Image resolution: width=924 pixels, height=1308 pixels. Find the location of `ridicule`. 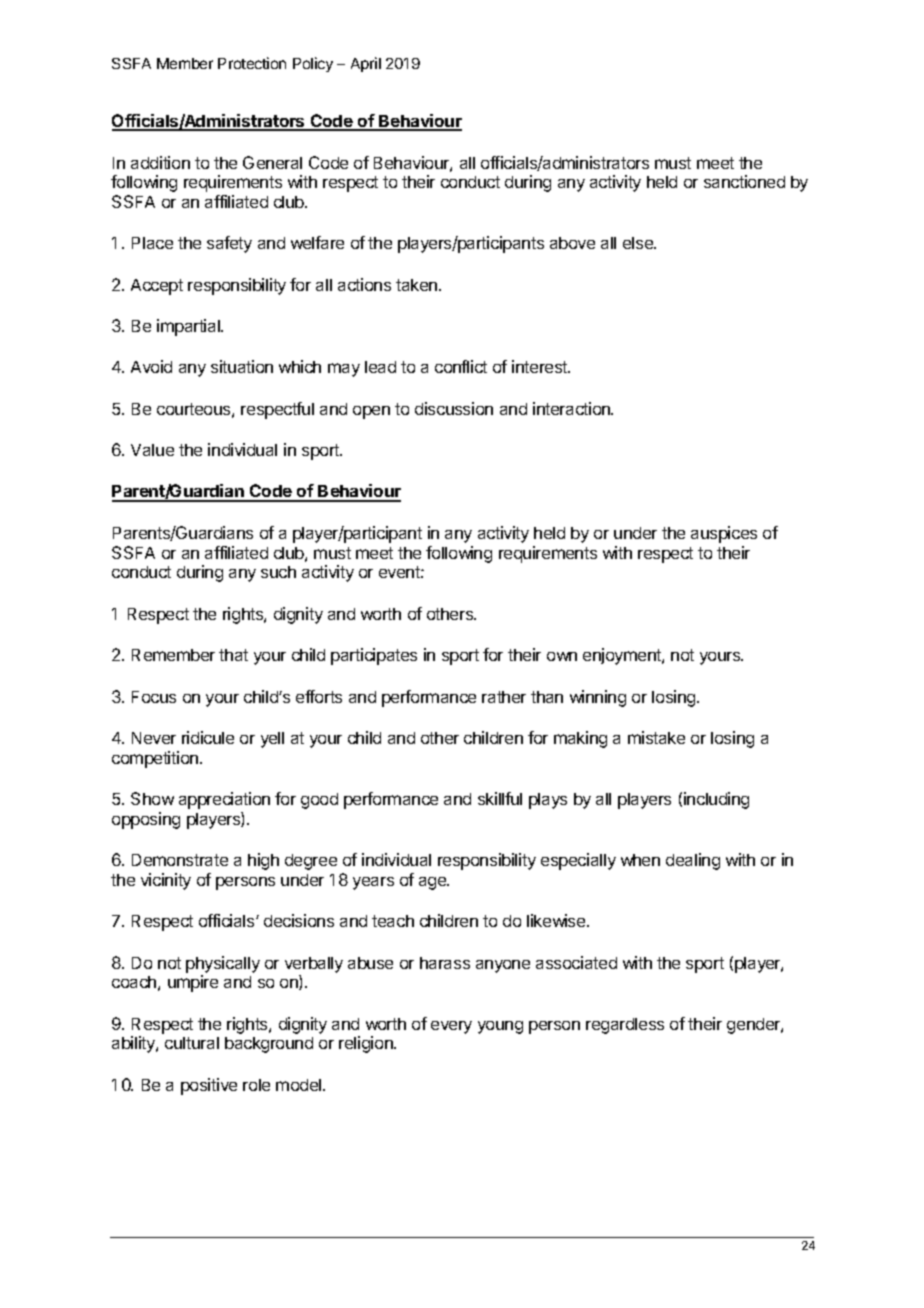

ridicule is located at coordinates (208, 737).
